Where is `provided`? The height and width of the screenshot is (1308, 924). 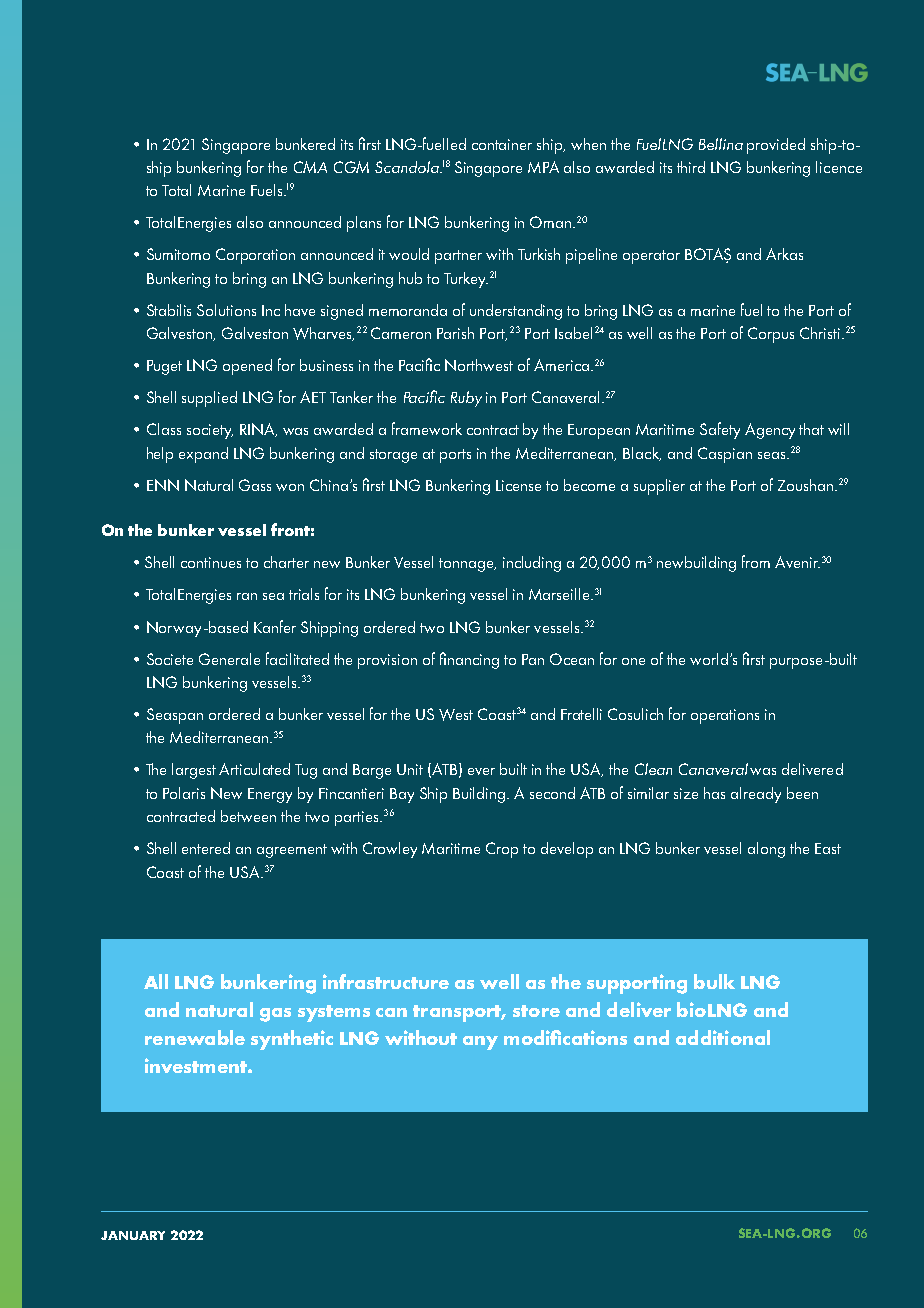
provided is located at coordinates (776, 146).
